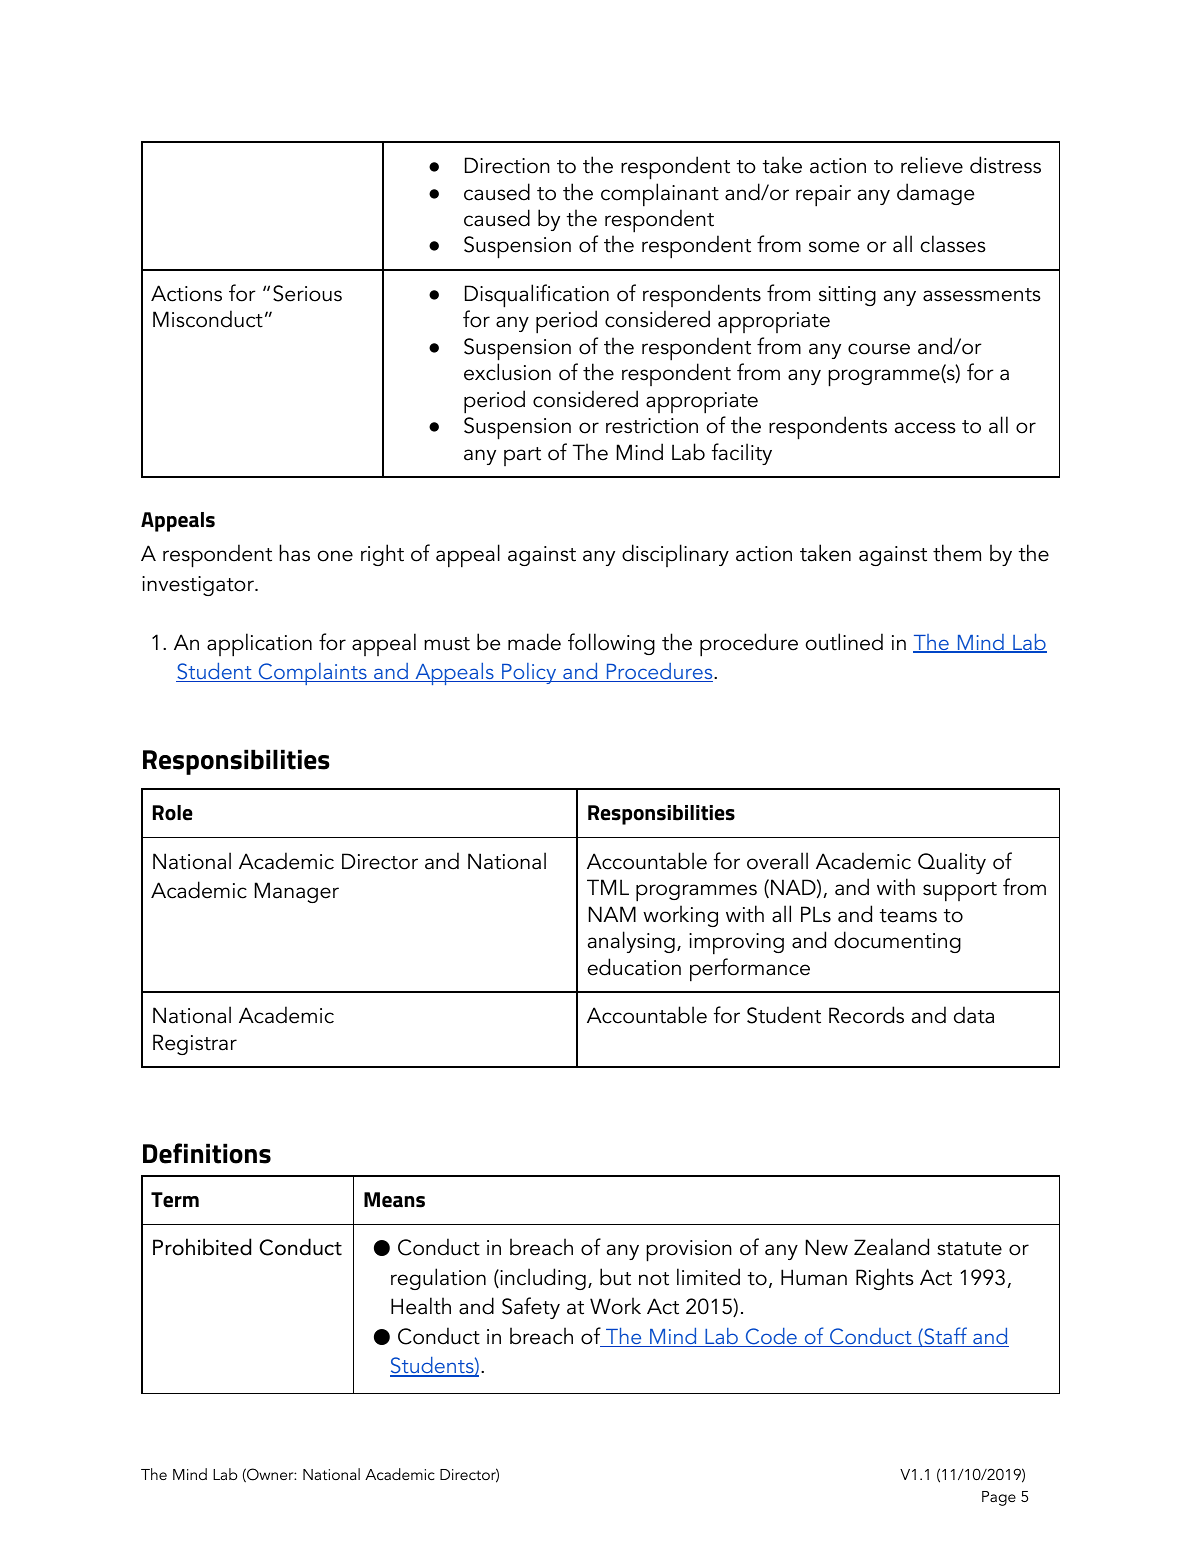 This document has width=1200, height=1553. Describe the element at coordinates (866, 1015) in the document. I see `Records` at that location.
